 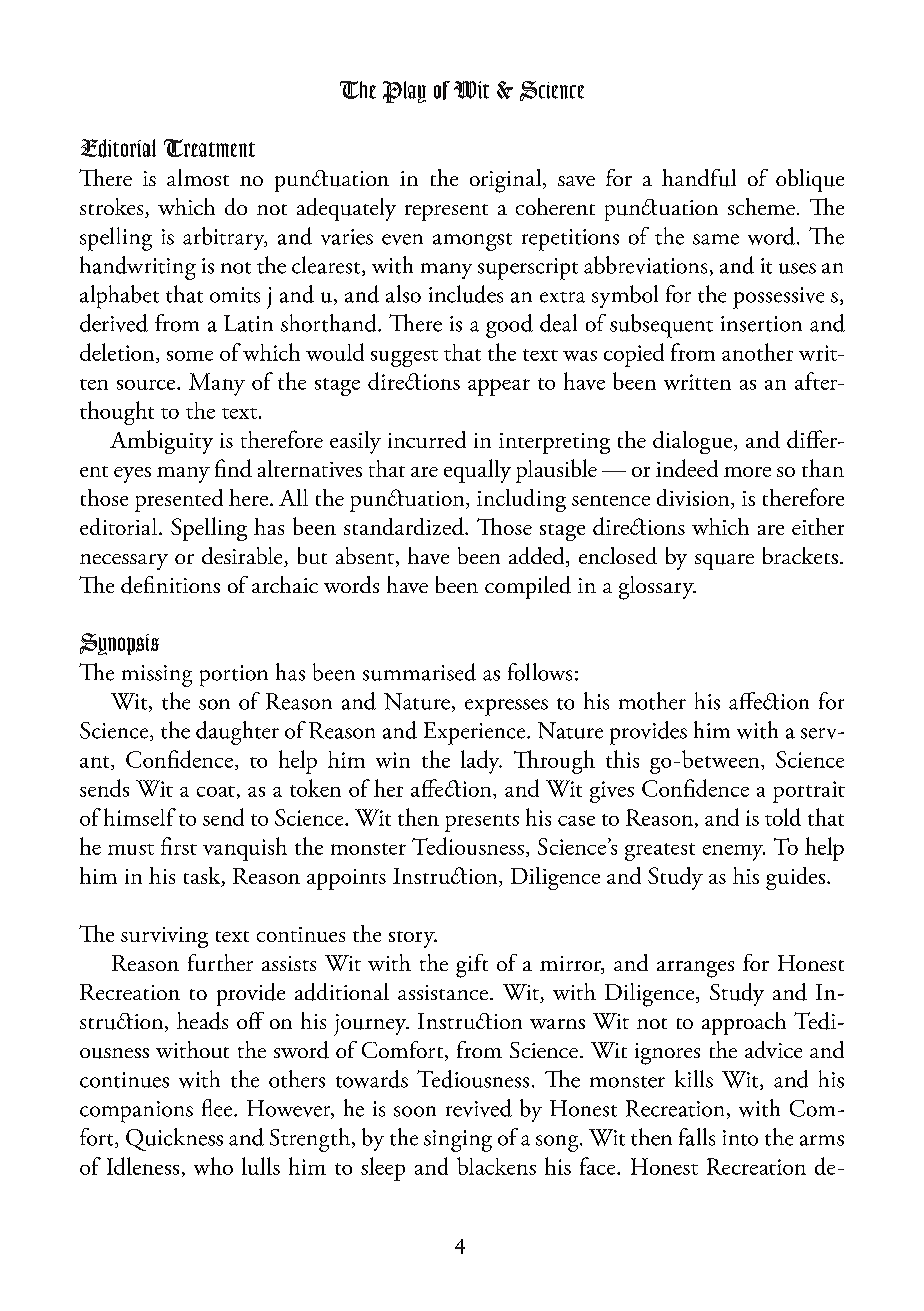 What do you see at coordinates (213, 1166) in the screenshot?
I see `who` at bounding box center [213, 1166].
